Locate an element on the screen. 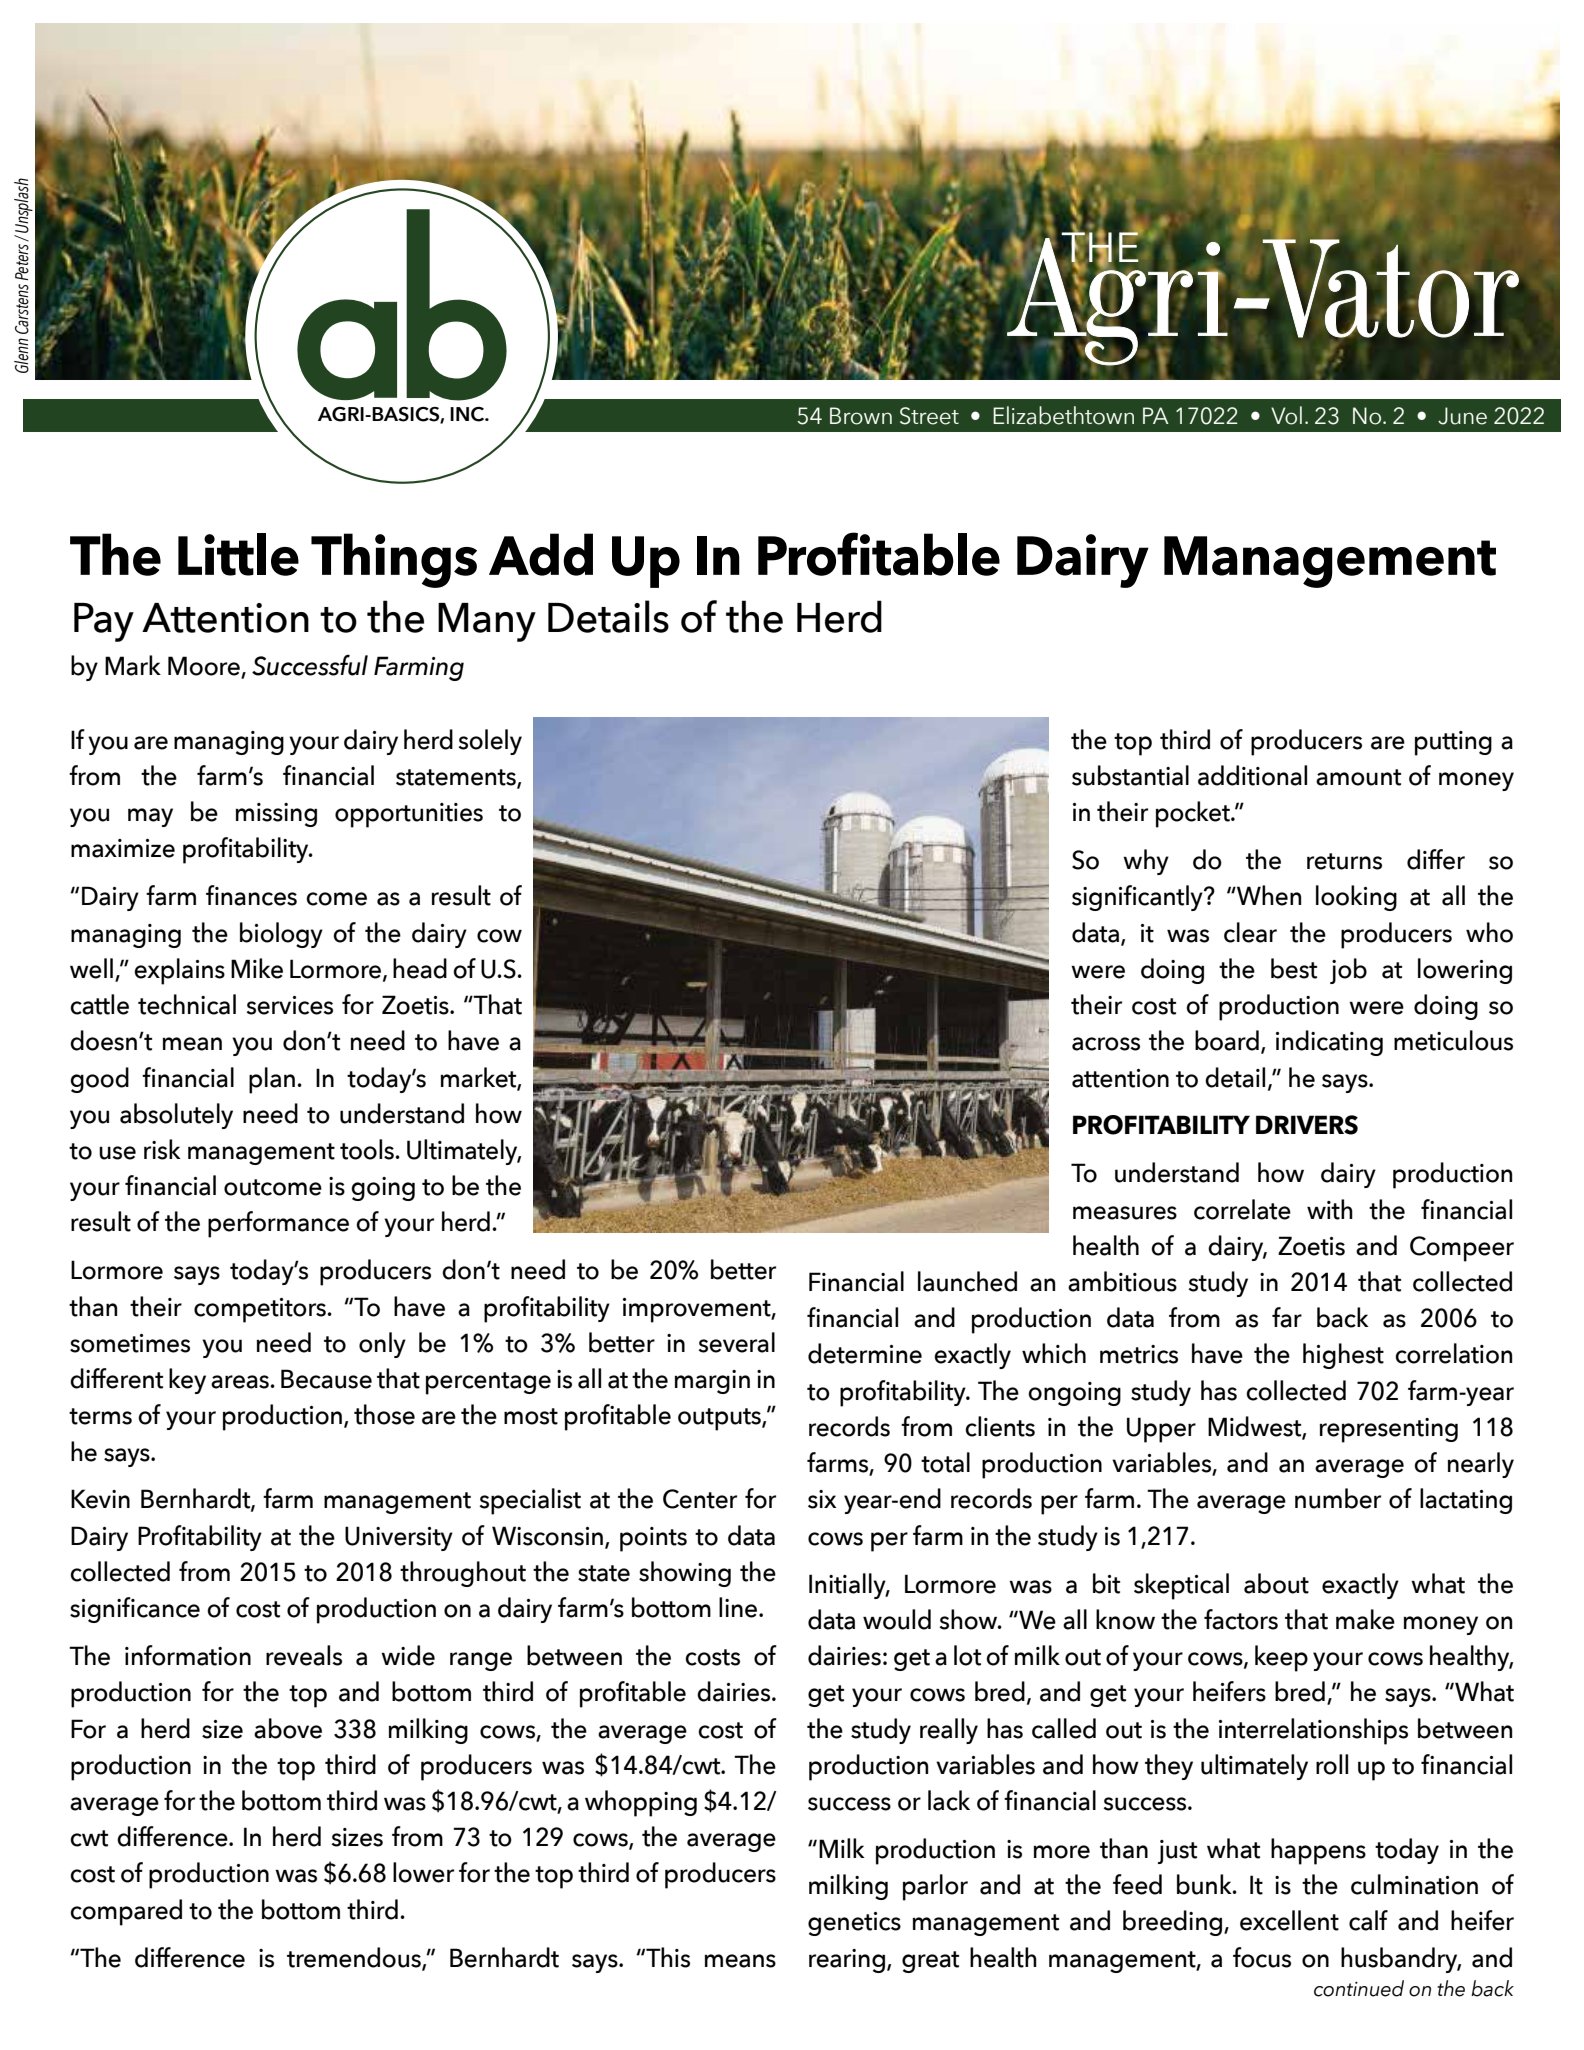 Image resolution: width=1584 pixels, height=2050 pixels. Brown is located at coordinates (861, 416).
